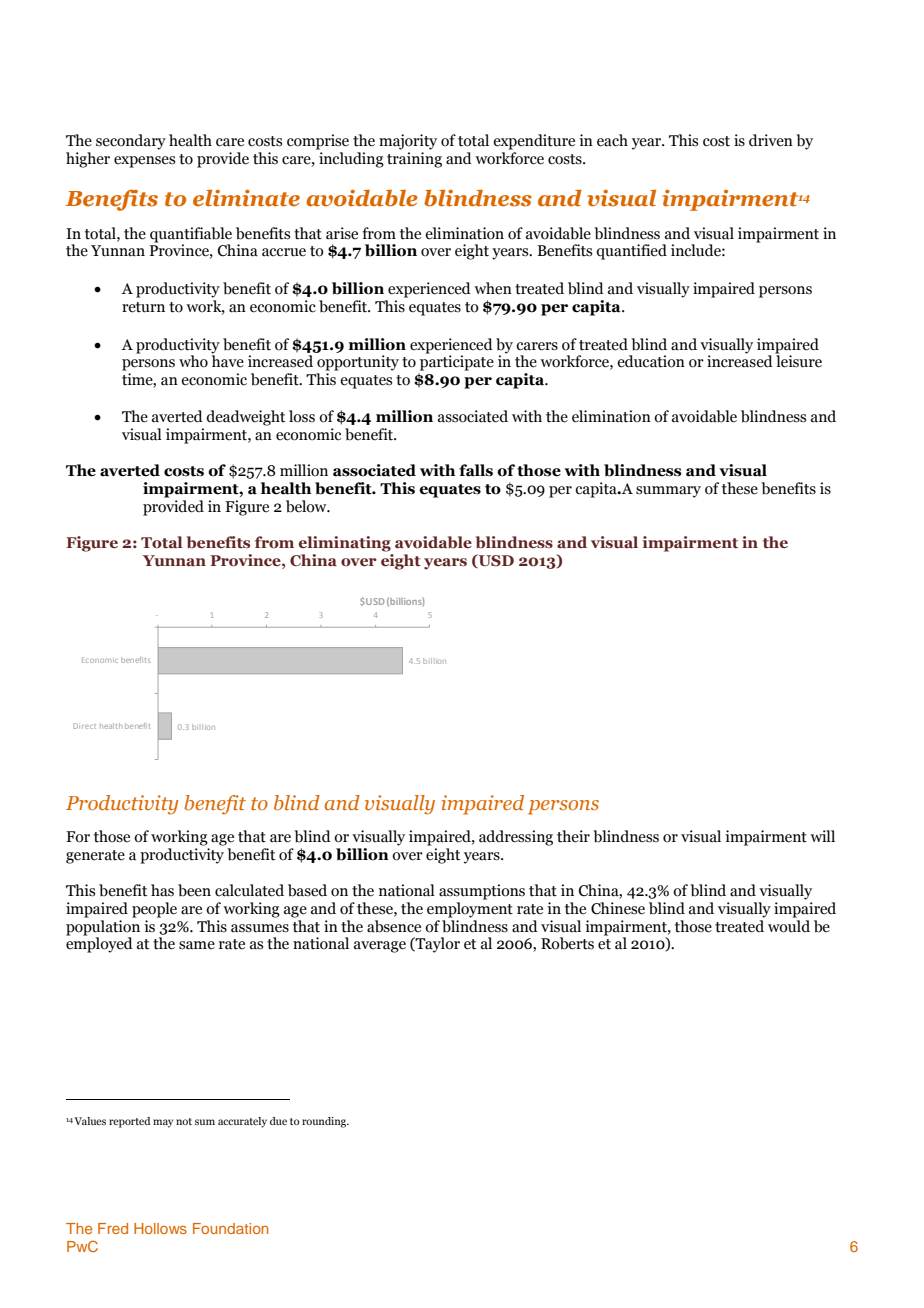 This document has height=1308, width=924. I want to click on would, so click(789, 925).
